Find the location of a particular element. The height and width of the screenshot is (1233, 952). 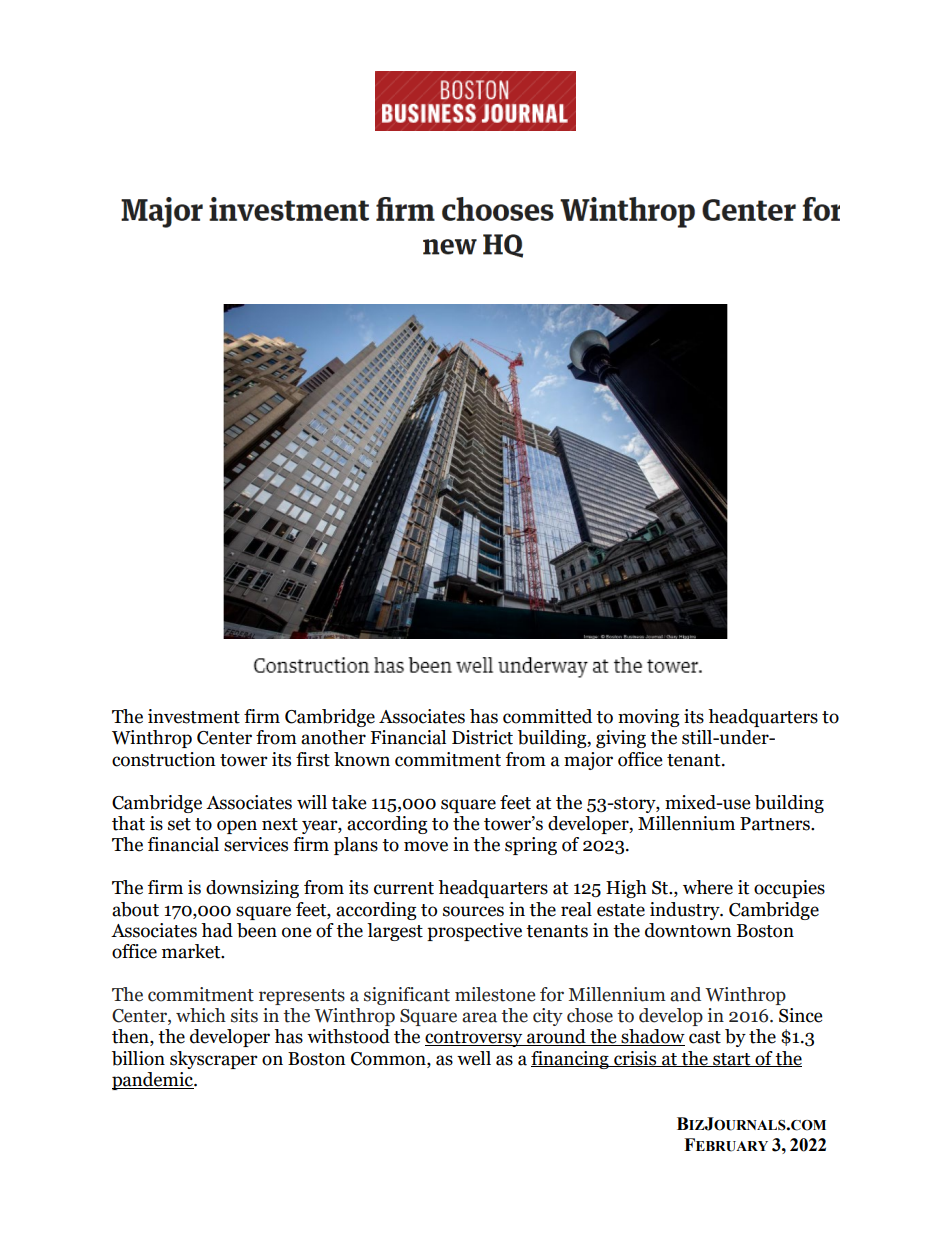

set is located at coordinates (179, 824).
